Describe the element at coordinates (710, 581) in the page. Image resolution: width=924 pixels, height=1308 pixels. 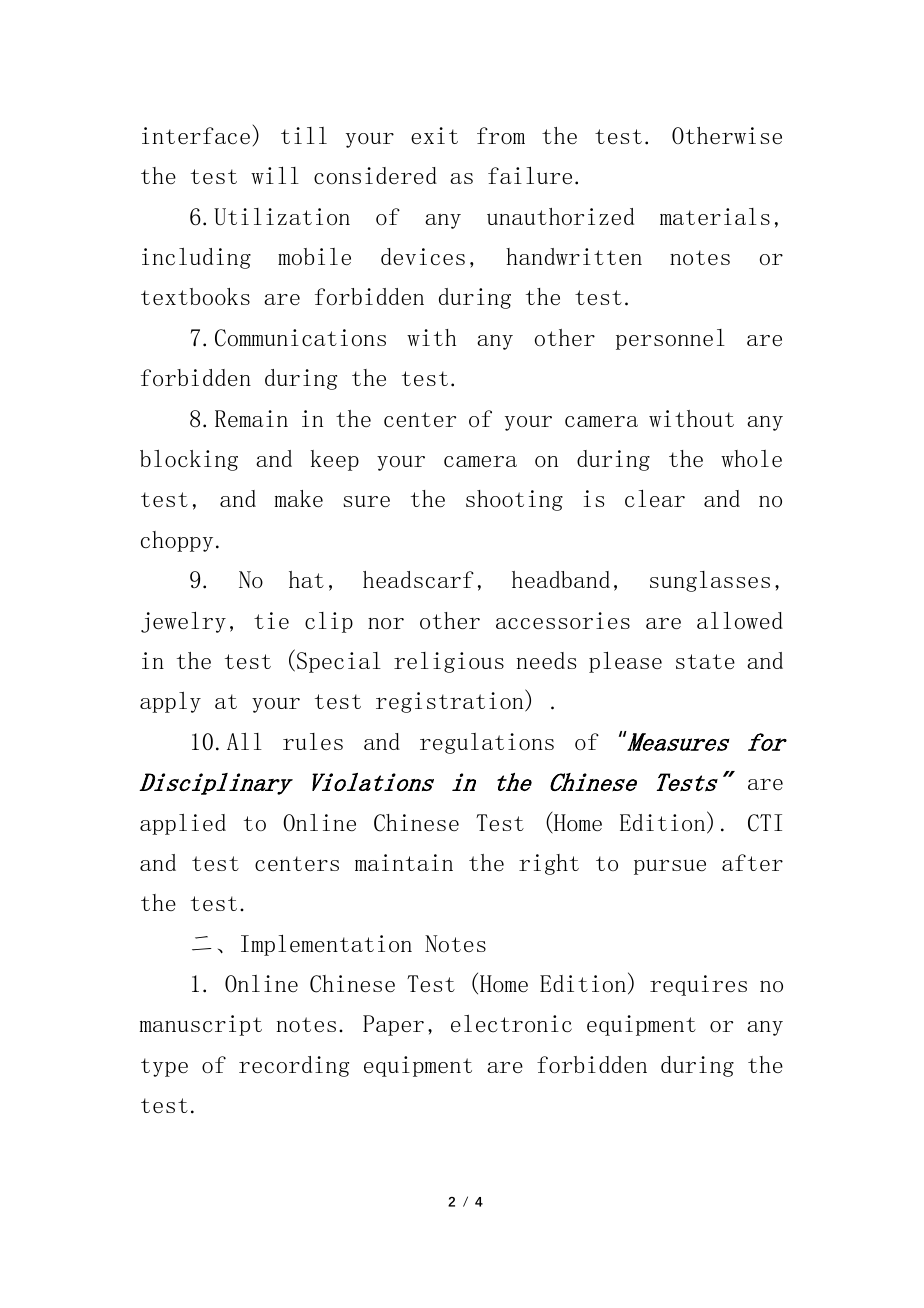
I see `sunglasses` at that location.
